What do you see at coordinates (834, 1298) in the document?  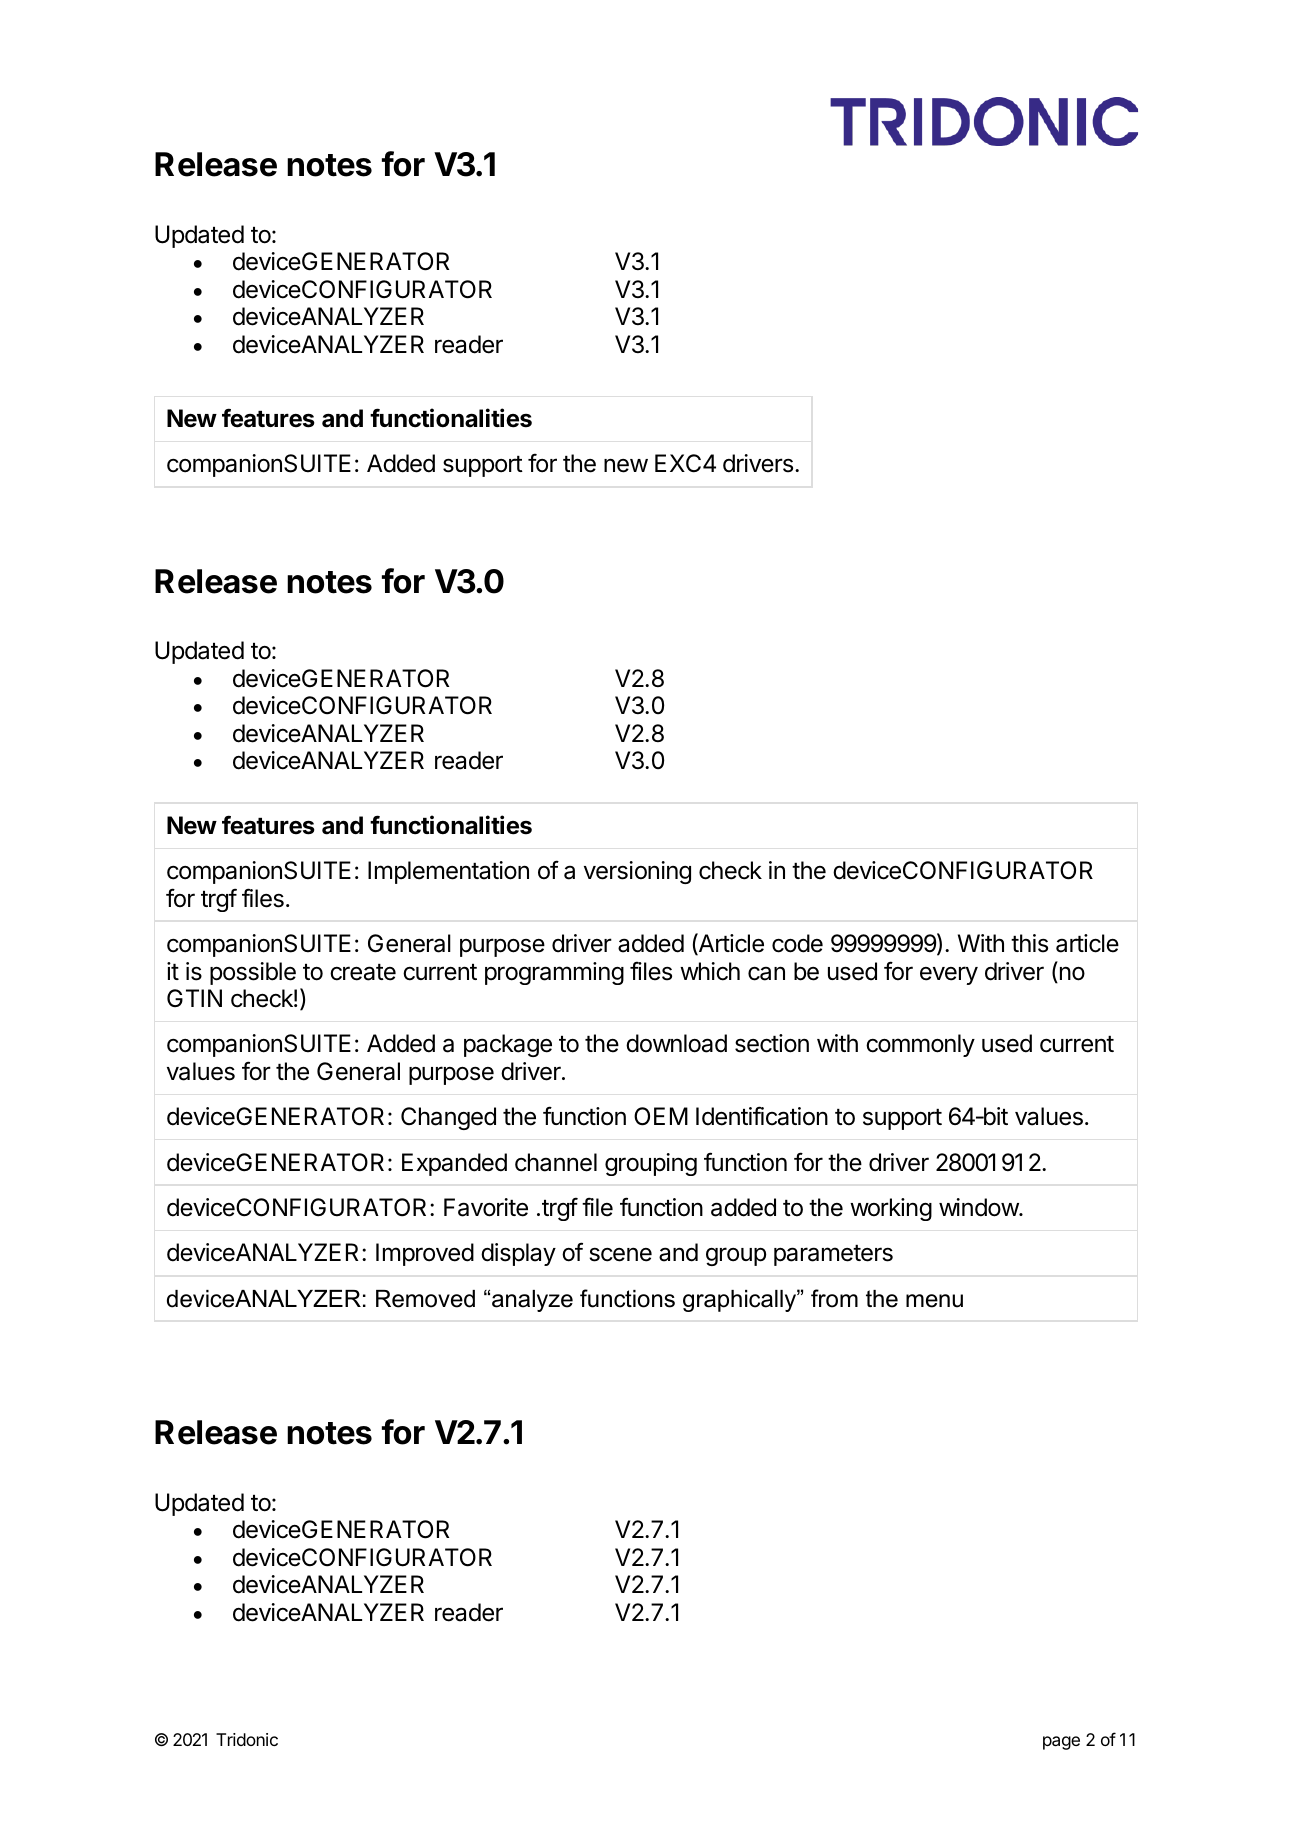 I see `from` at bounding box center [834, 1298].
